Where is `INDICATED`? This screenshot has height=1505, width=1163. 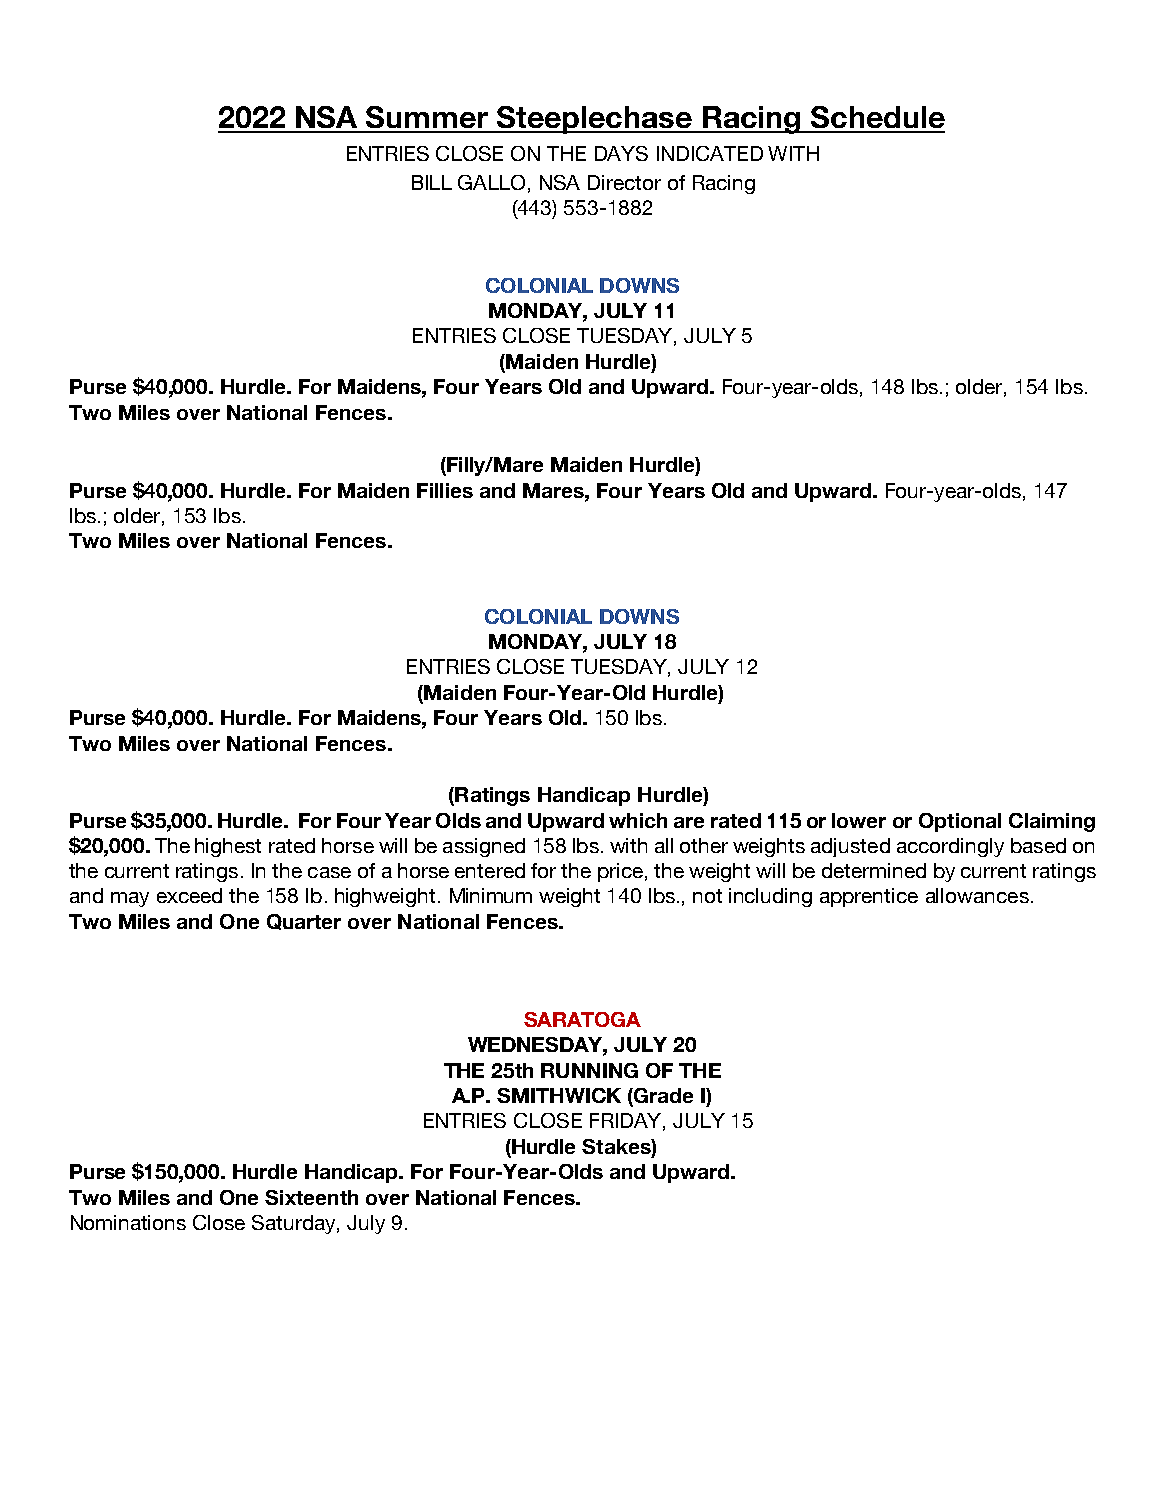 INDICATED is located at coordinates (710, 153).
